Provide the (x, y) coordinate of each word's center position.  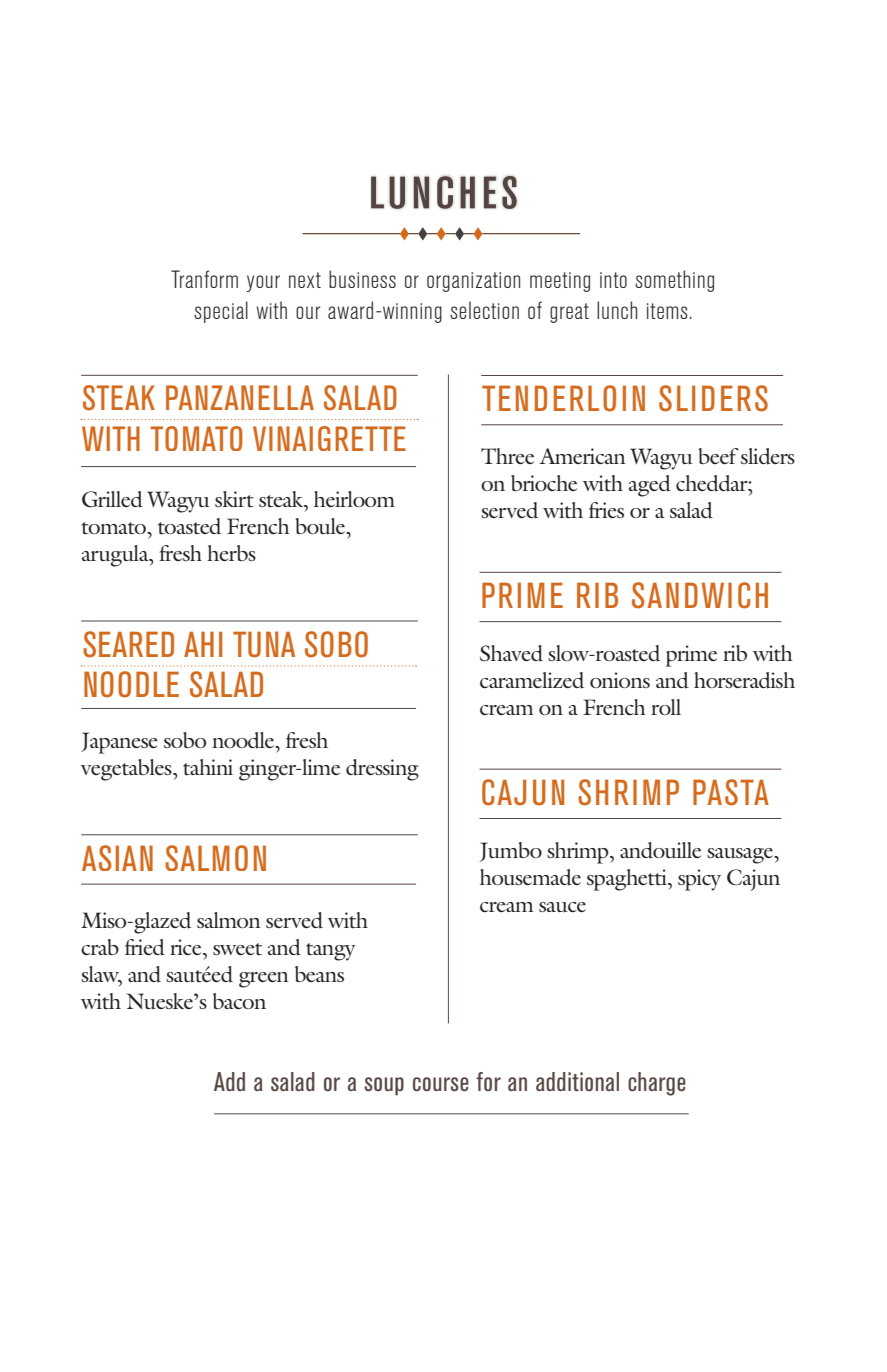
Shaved (511, 653)
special (221, 312)
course (441, 1084)
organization (473, 282)
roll (666, 707)
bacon (239, 1001)
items (667, 311)
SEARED (128, 644)
